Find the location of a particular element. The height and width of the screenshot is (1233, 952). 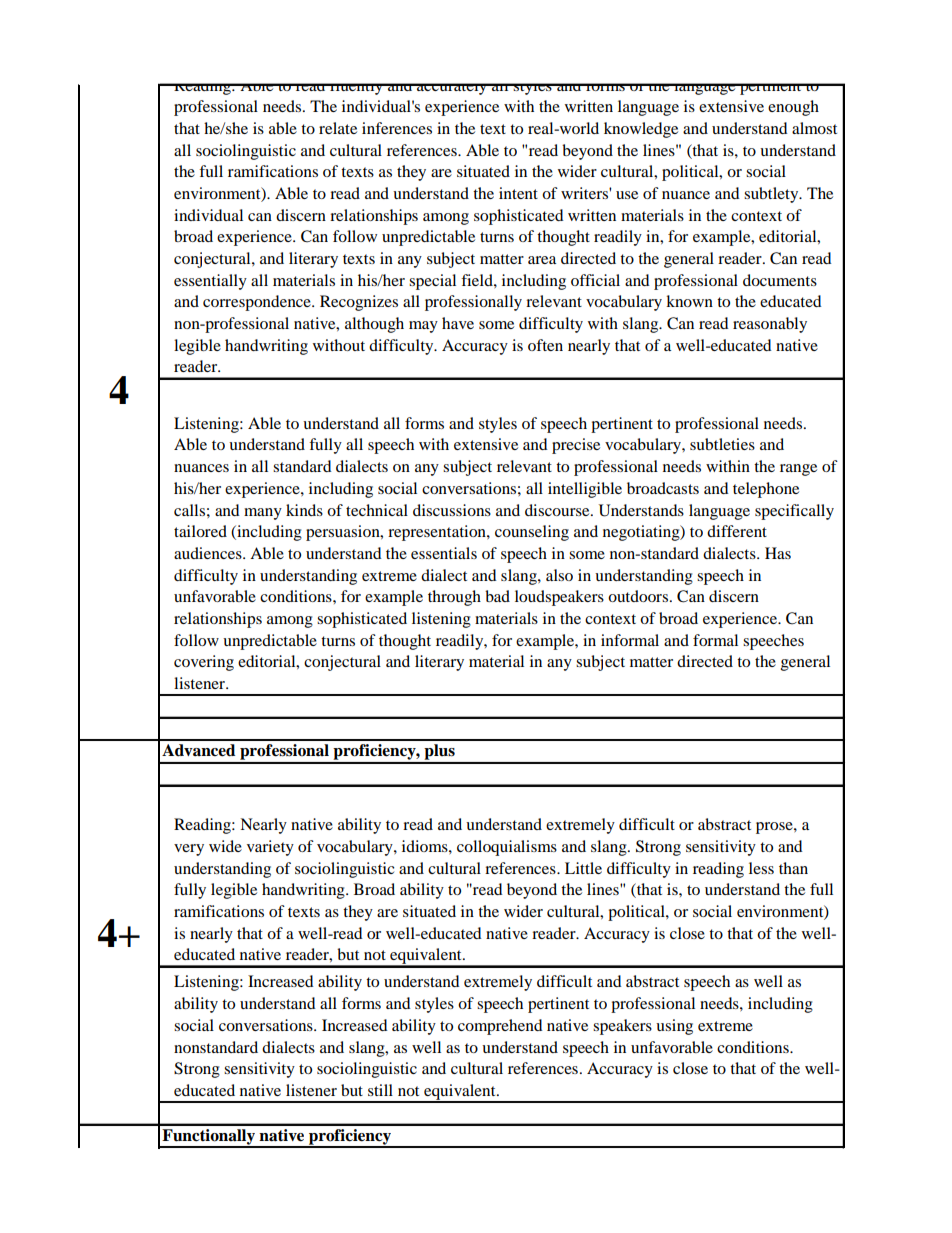

enough is located at coordinates (793, 108).
